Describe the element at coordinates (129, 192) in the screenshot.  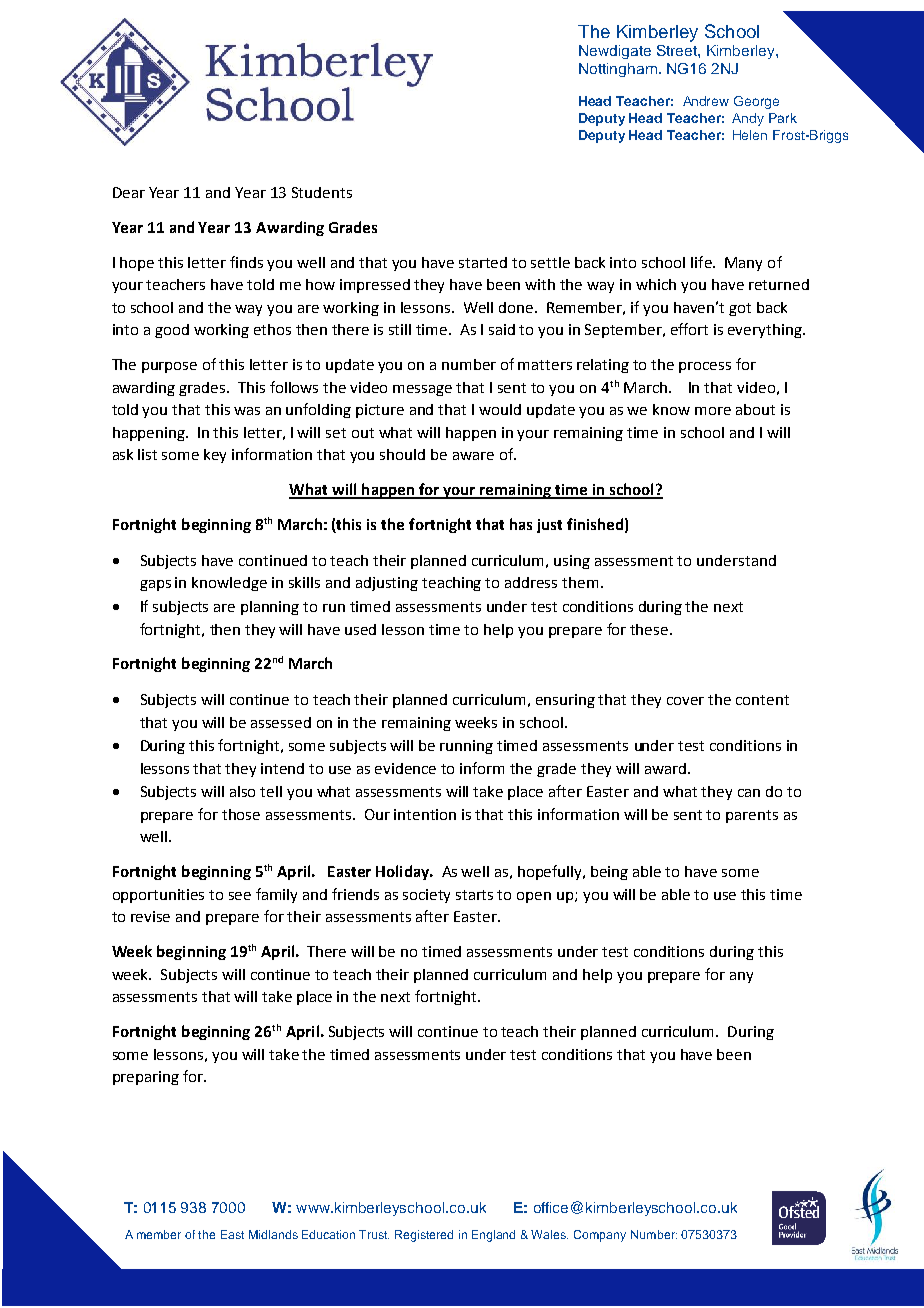
I see `Dear` at that location.
